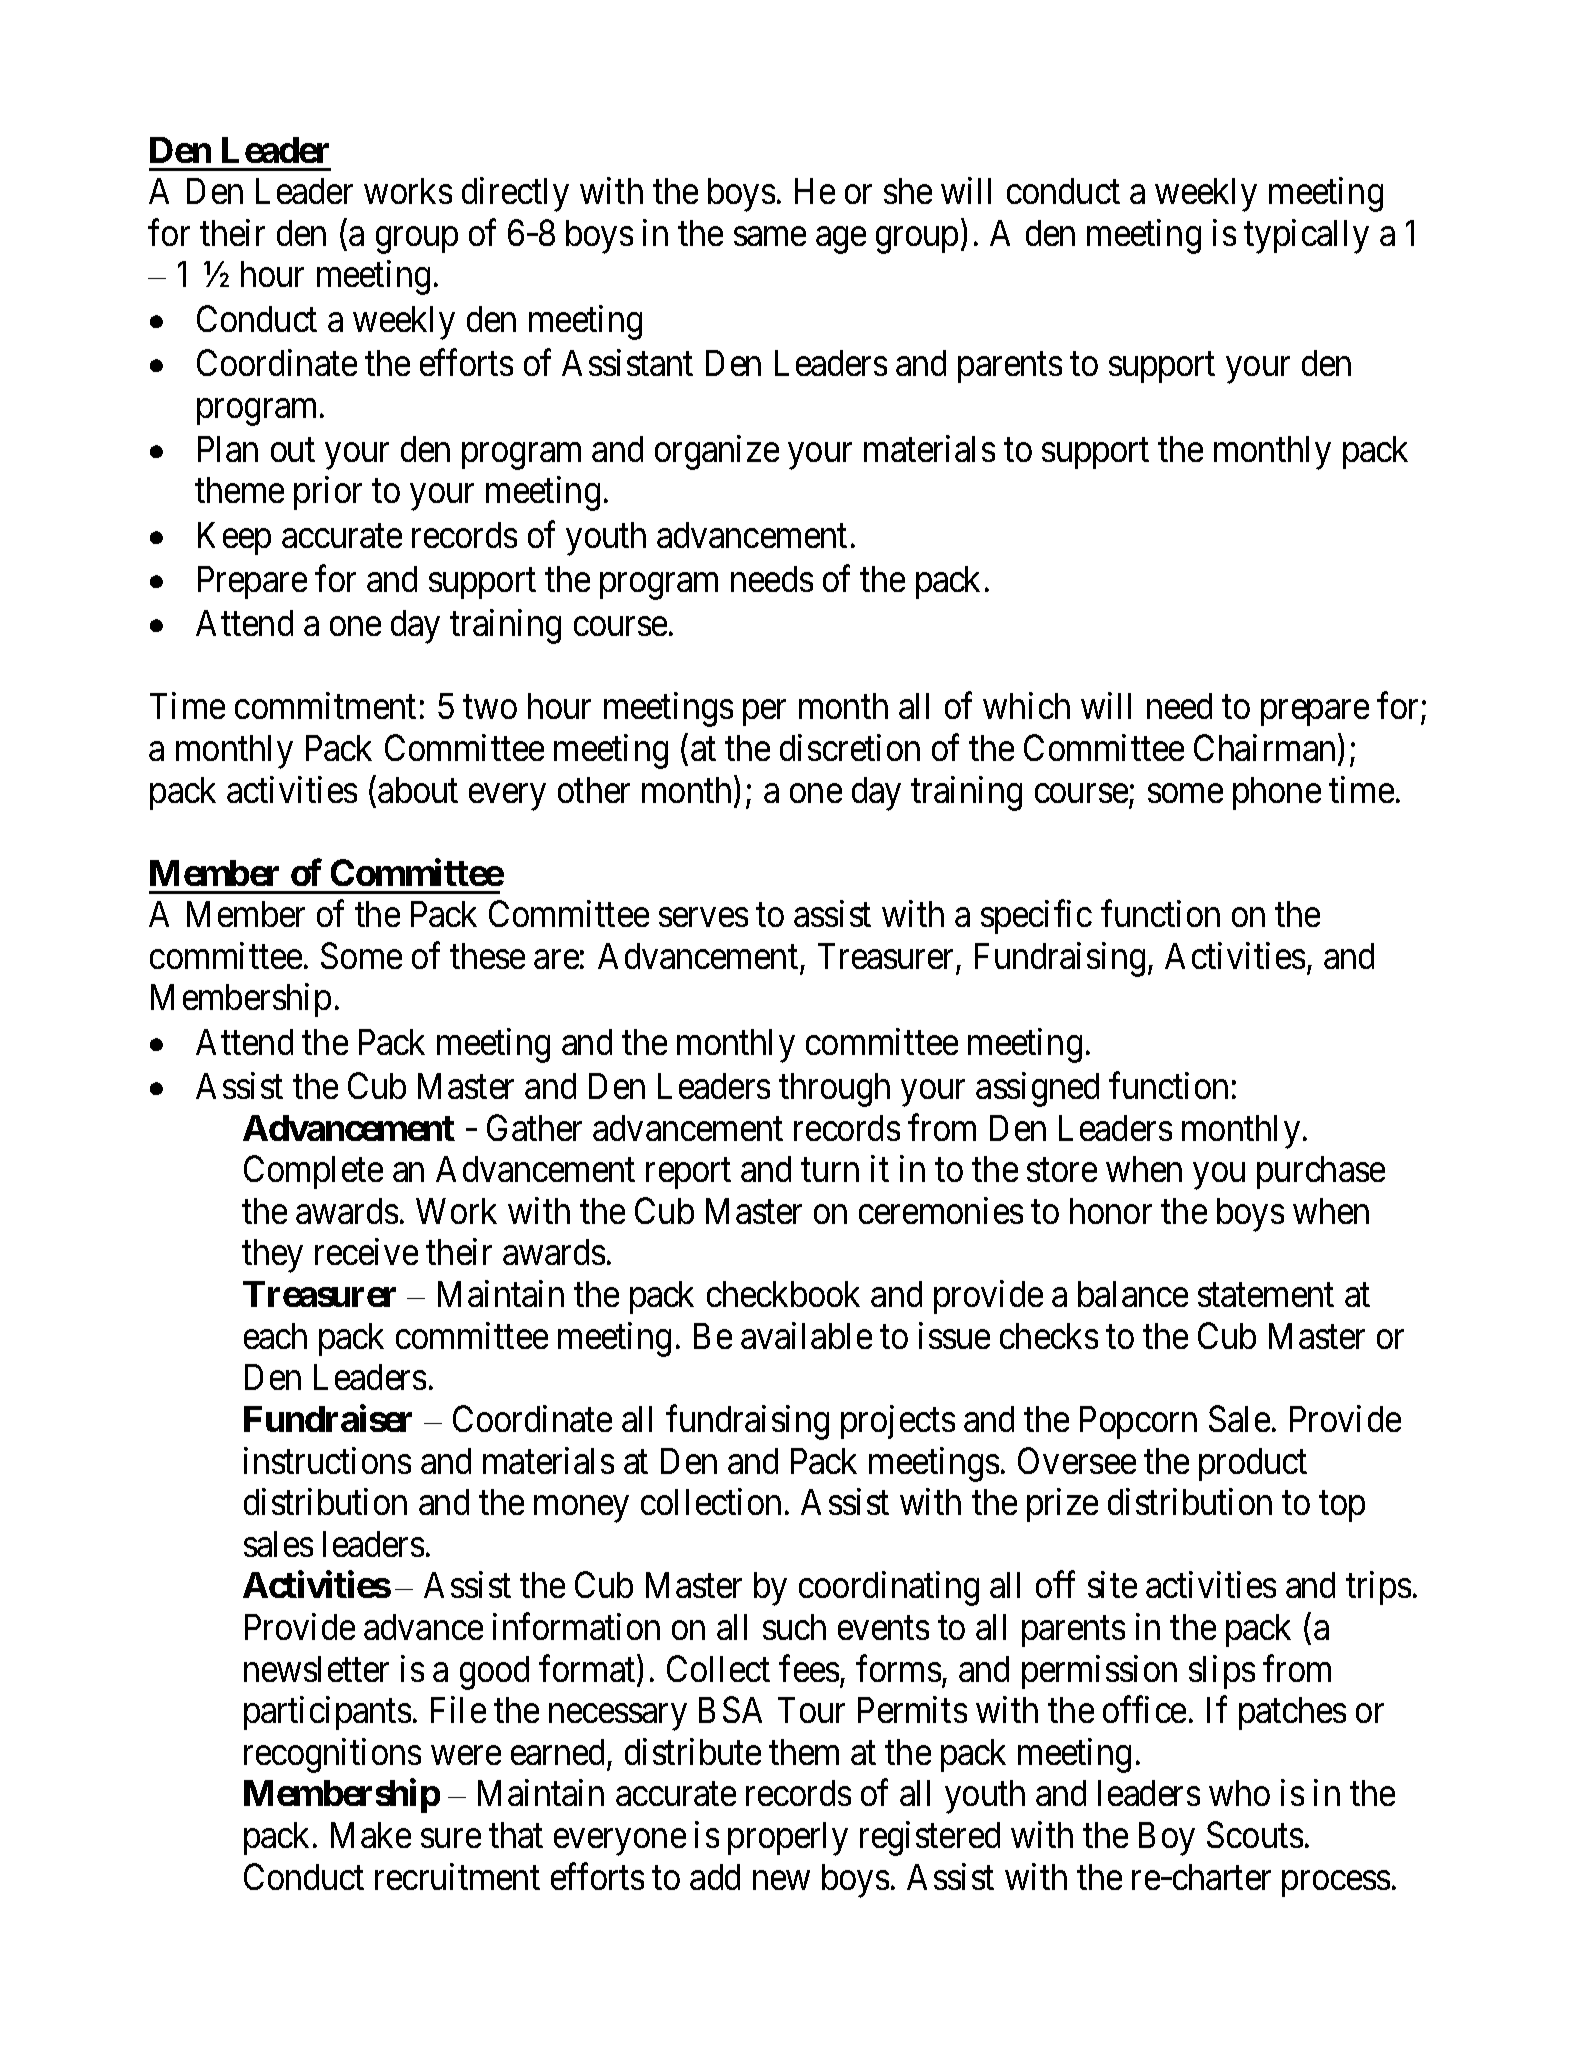  What do you see at coordinates (1239, 1793) in the image?
I see `who` at bounding box center [1239, 1793].
